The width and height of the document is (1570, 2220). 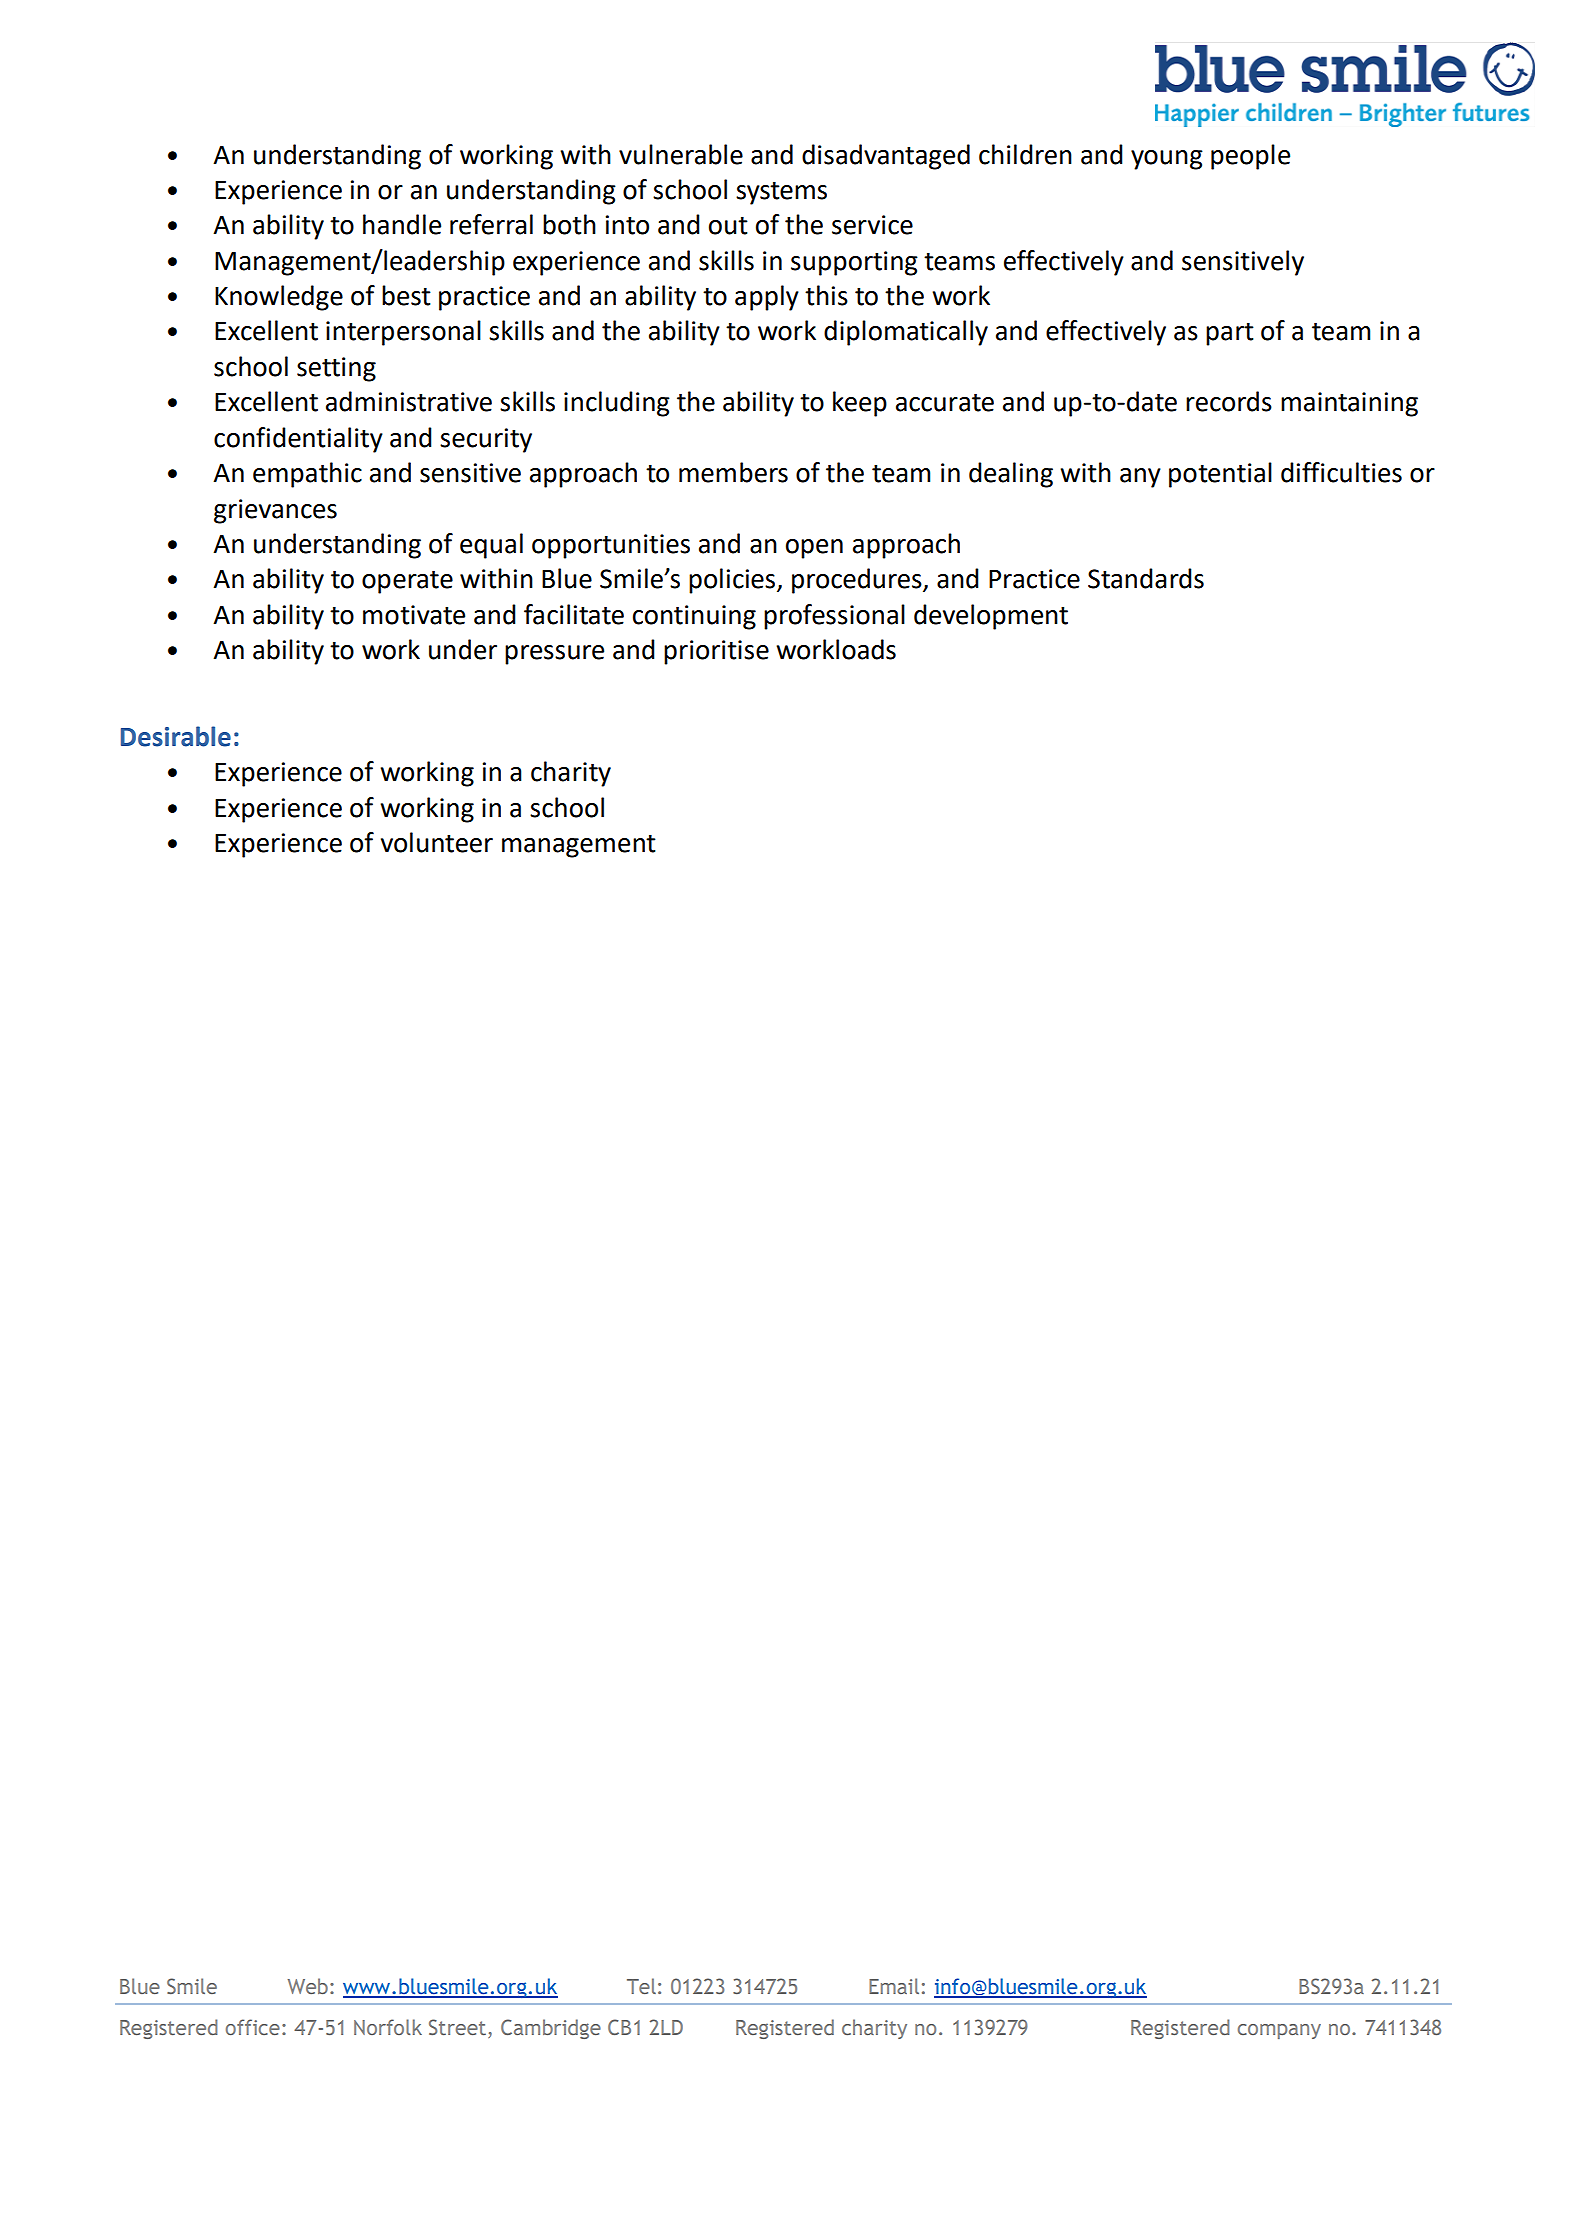 I want to click on company, so click(x=1279, y=2031).
